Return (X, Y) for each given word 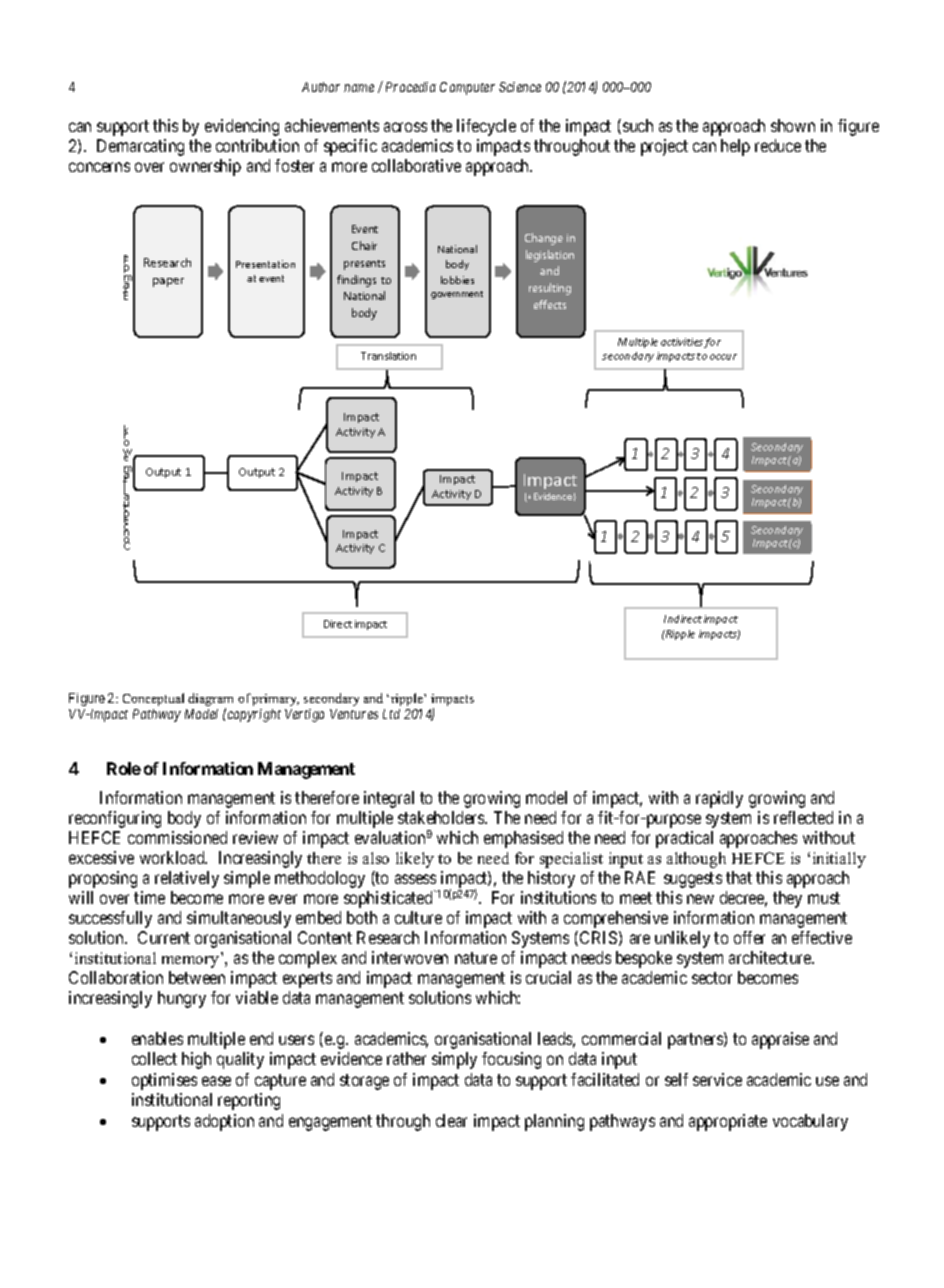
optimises (164, 1081)
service (717, 1079)
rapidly (719, 799)
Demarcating (140, 147)
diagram (210, 701)
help (735, 147)
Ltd (391, 714)
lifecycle (486, 127)
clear (451, 1120)
